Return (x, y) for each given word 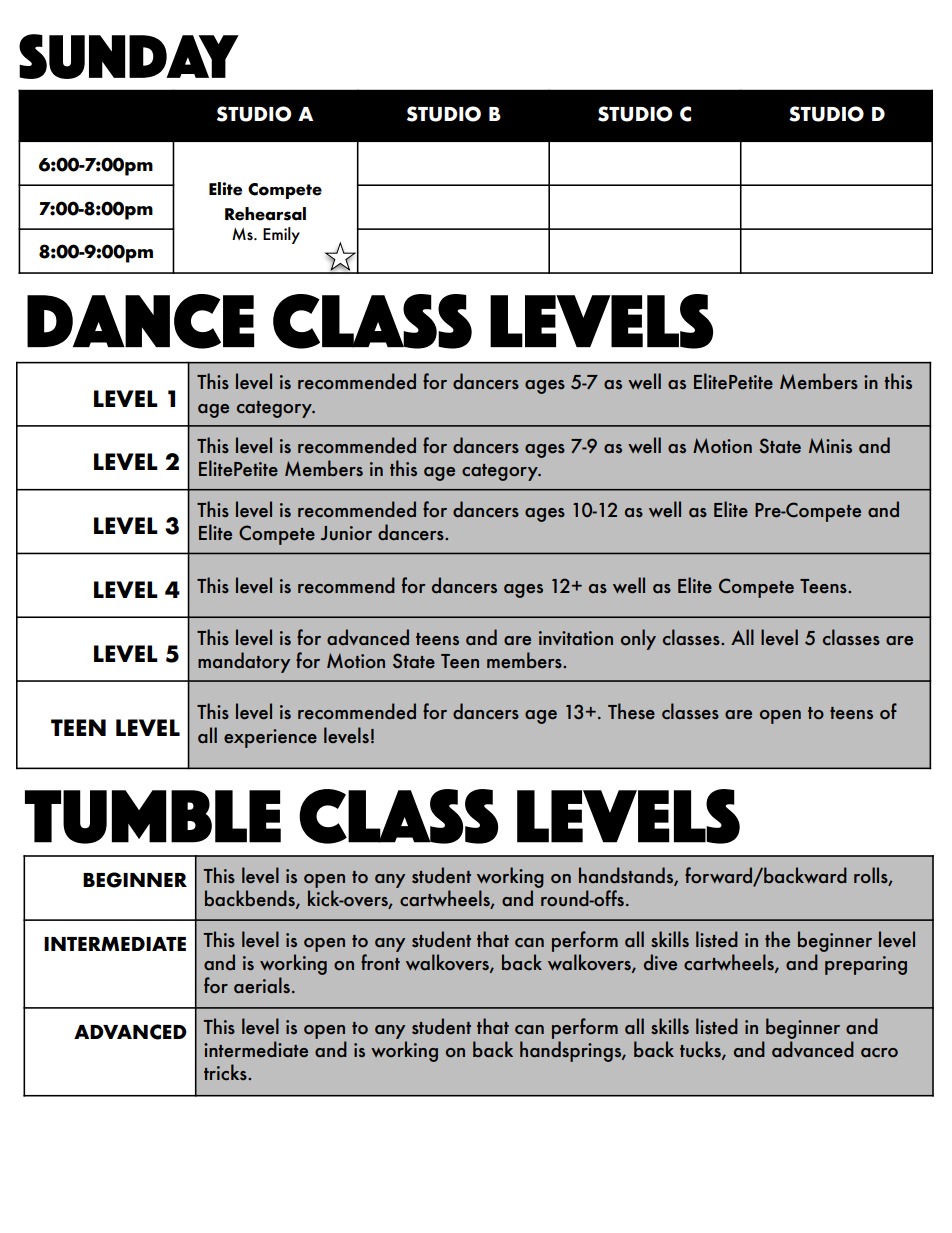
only (638, 639)
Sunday (129, 56)
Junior (346, 533)
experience (270, 738)
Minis (830, 445)
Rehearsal (265, 214)
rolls (872, 876)
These (631, 711)
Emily (281, 235)
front (380, 962)
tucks (701, 1050)
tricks (226, 1072)
